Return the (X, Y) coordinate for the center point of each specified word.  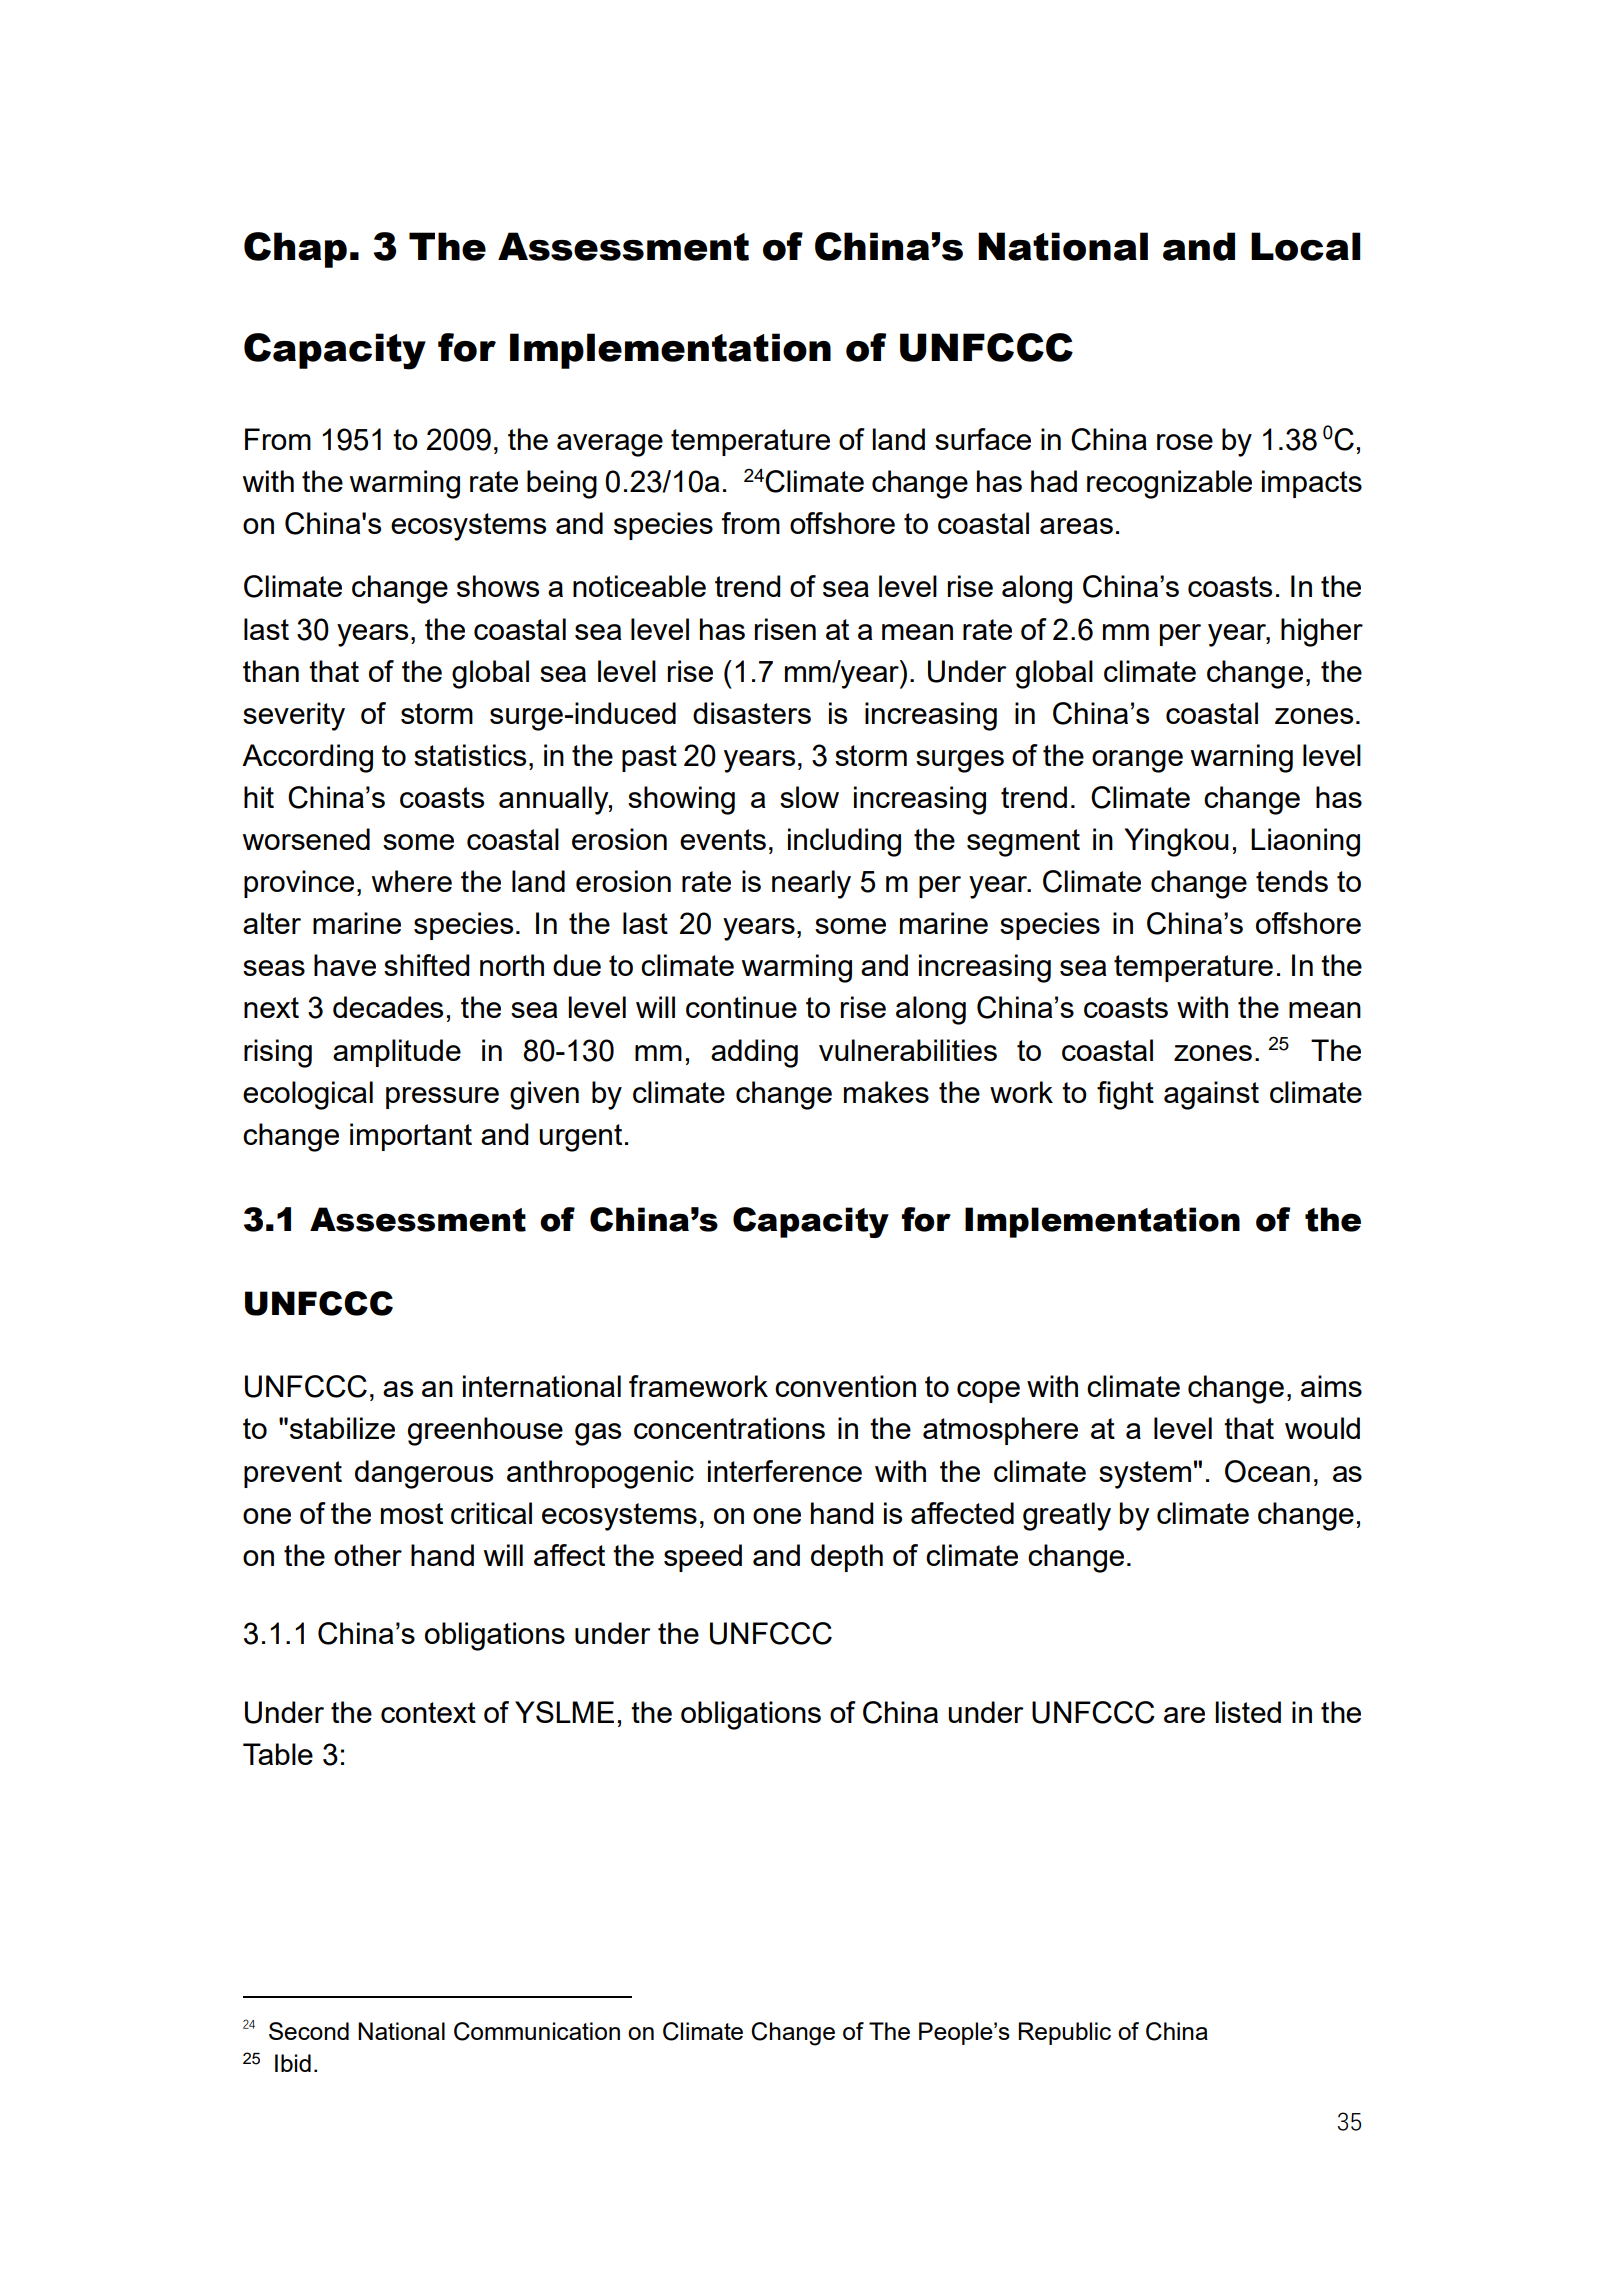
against (1211, 1095)
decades (388, 1007)
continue (741, 1007)
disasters (752, 713)
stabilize (342, 1428)
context (428, 1712)
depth (847, 1558)
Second (309, 2031)
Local (1306, 246)
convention (845, 1386)
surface (983, 439)
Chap (295, 250)
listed (1248, 1712)
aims (1331, 1386)
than (271, 671)
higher (1322, 632)
